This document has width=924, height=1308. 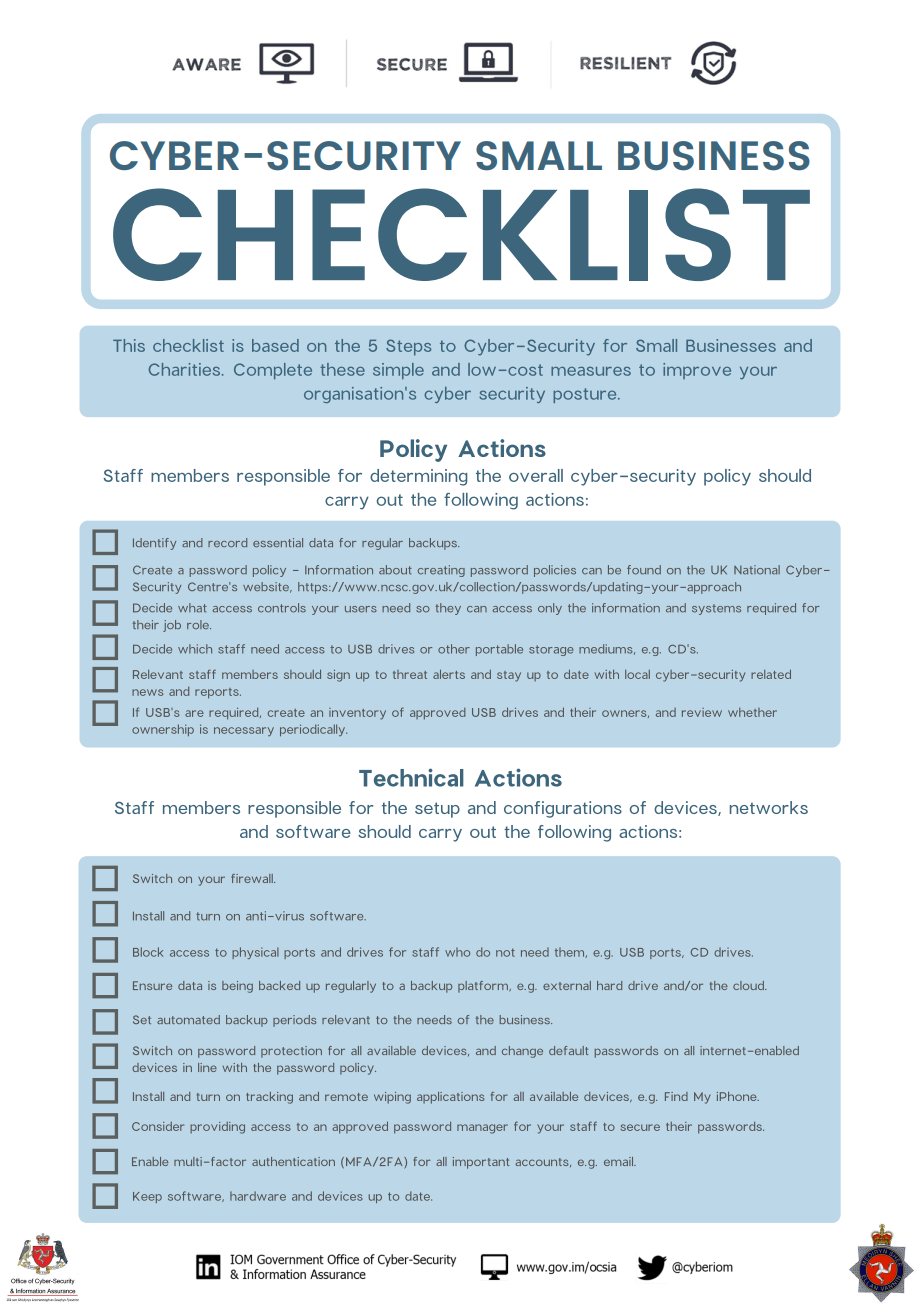 I want to click on improve, so click(x=697, y=371).
